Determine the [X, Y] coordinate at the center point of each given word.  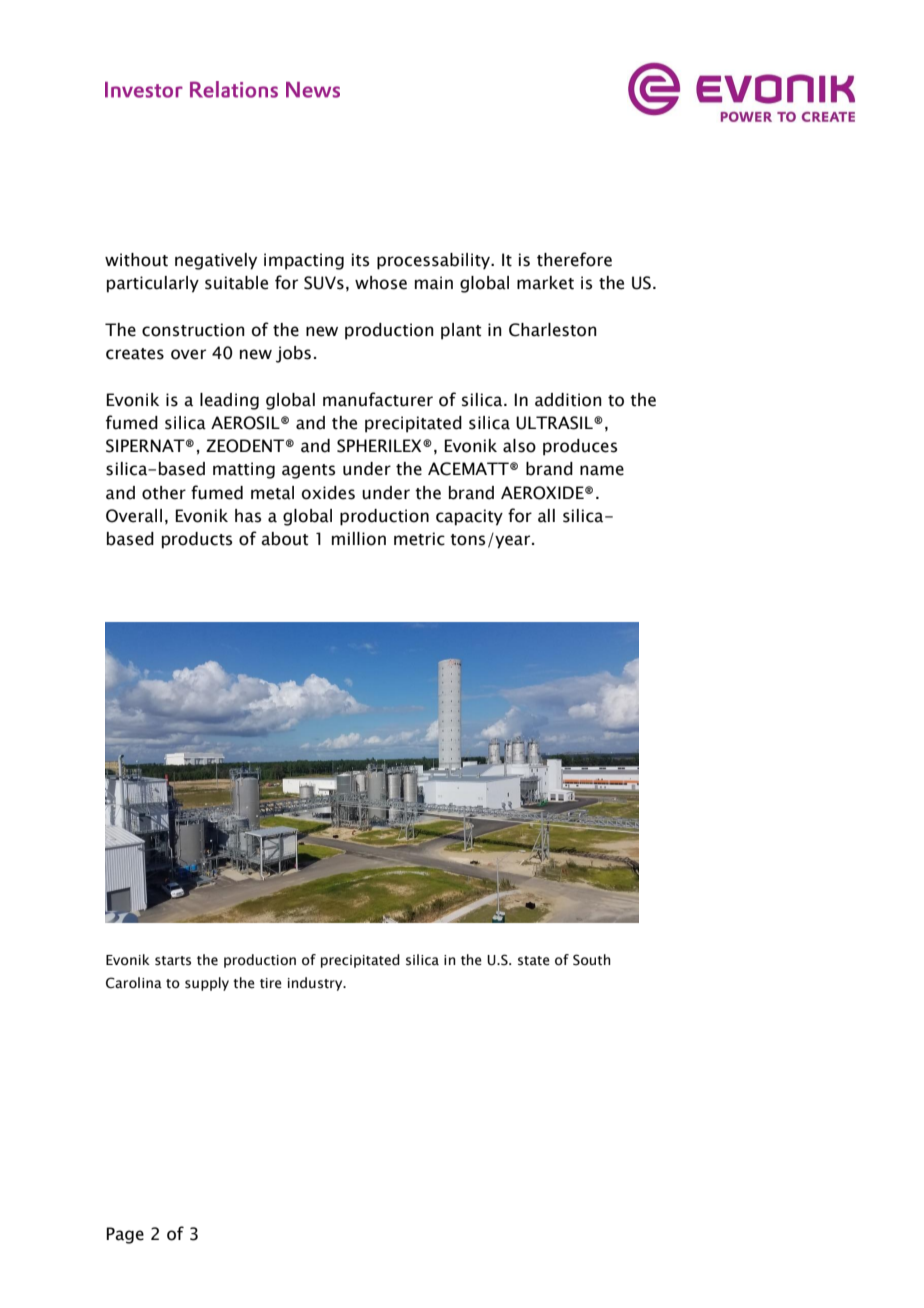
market [545, 283]
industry [316, 984]
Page [125, 1235]
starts [173, 961]
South [592, 960]
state [534, 961]
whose [381, 283]
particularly [153, 284]
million [359, 539]
